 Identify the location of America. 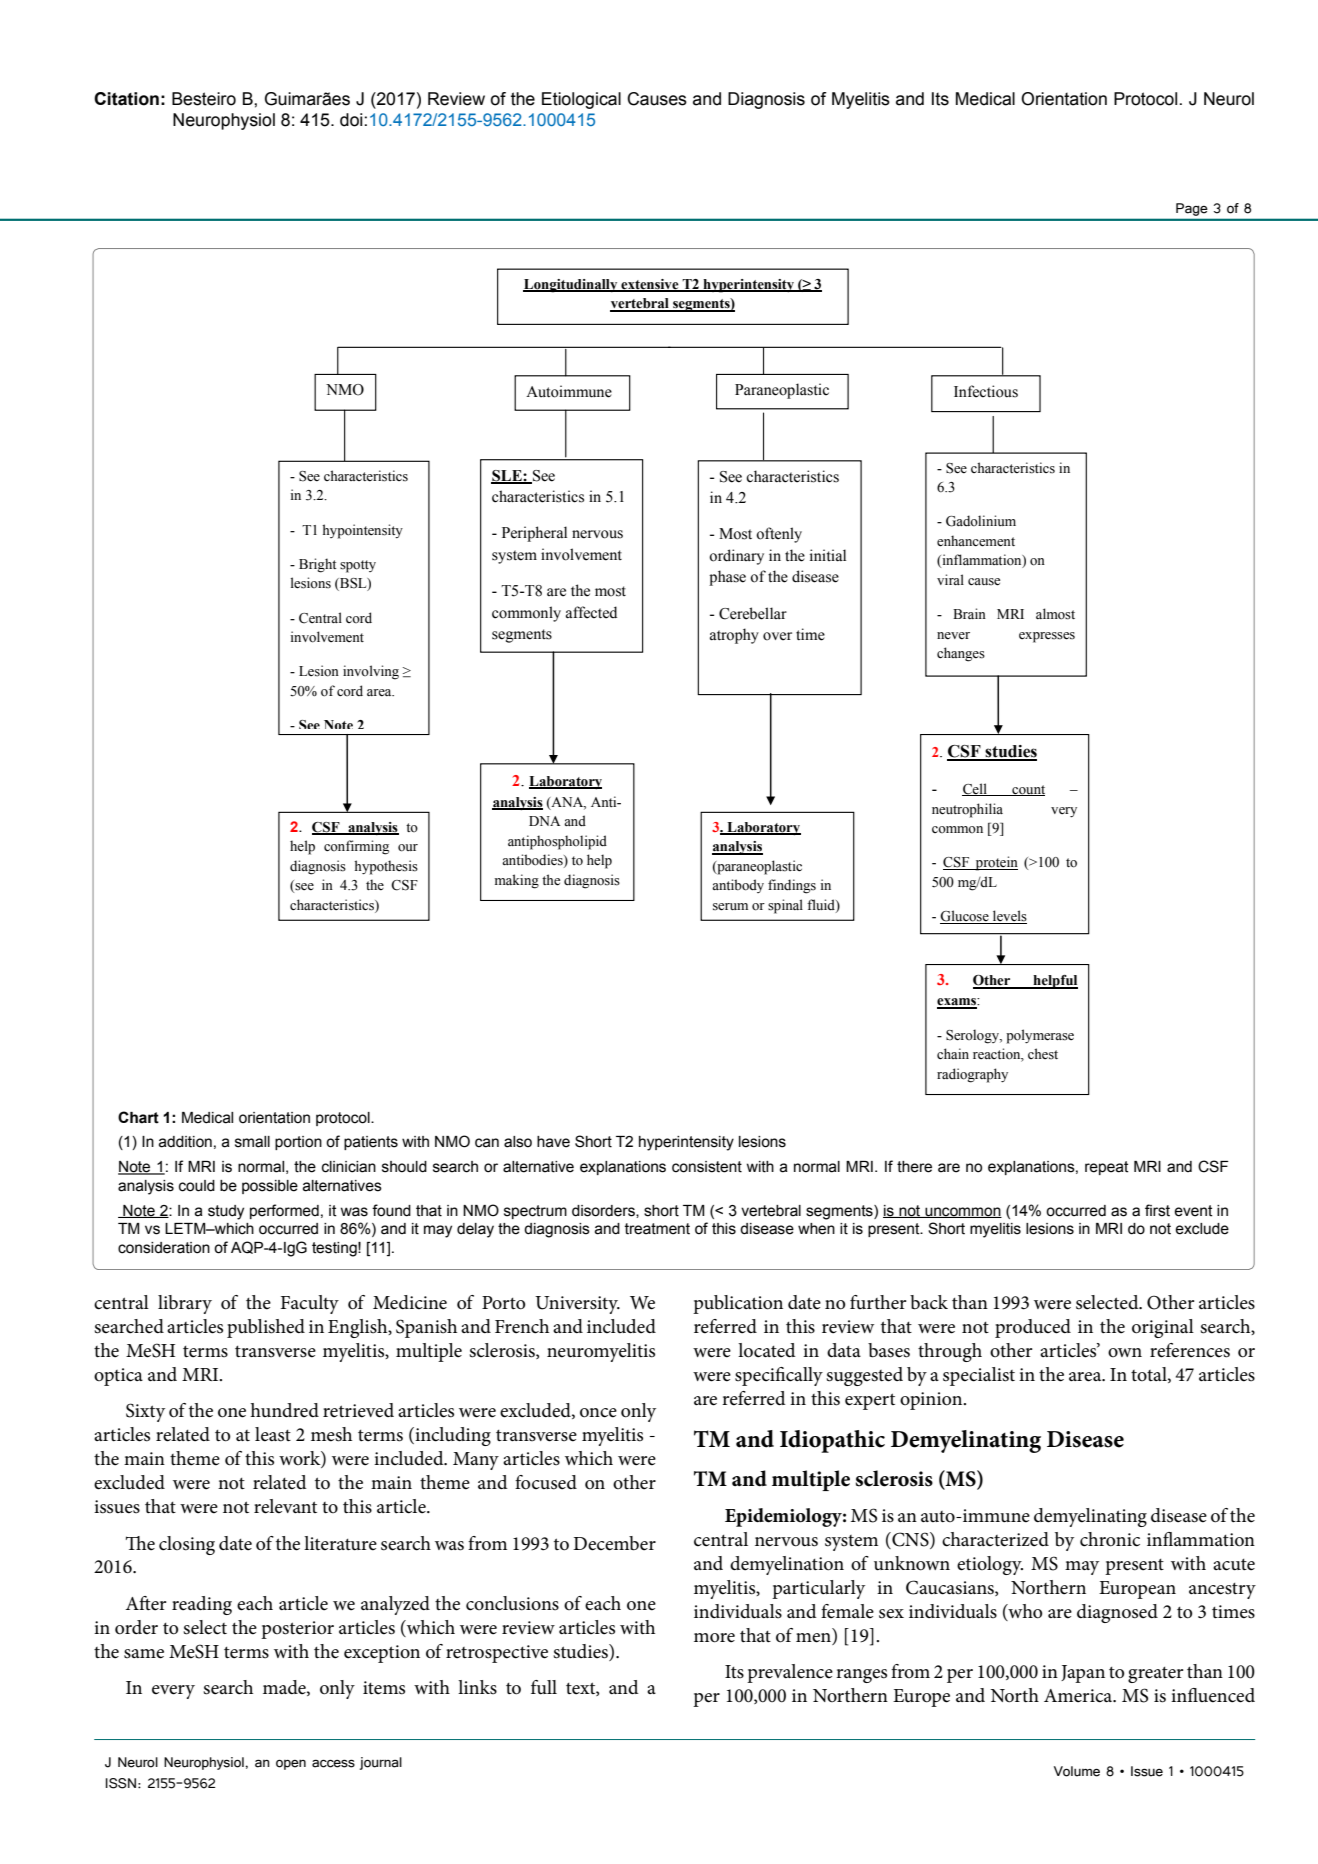
(1079, 1696).
